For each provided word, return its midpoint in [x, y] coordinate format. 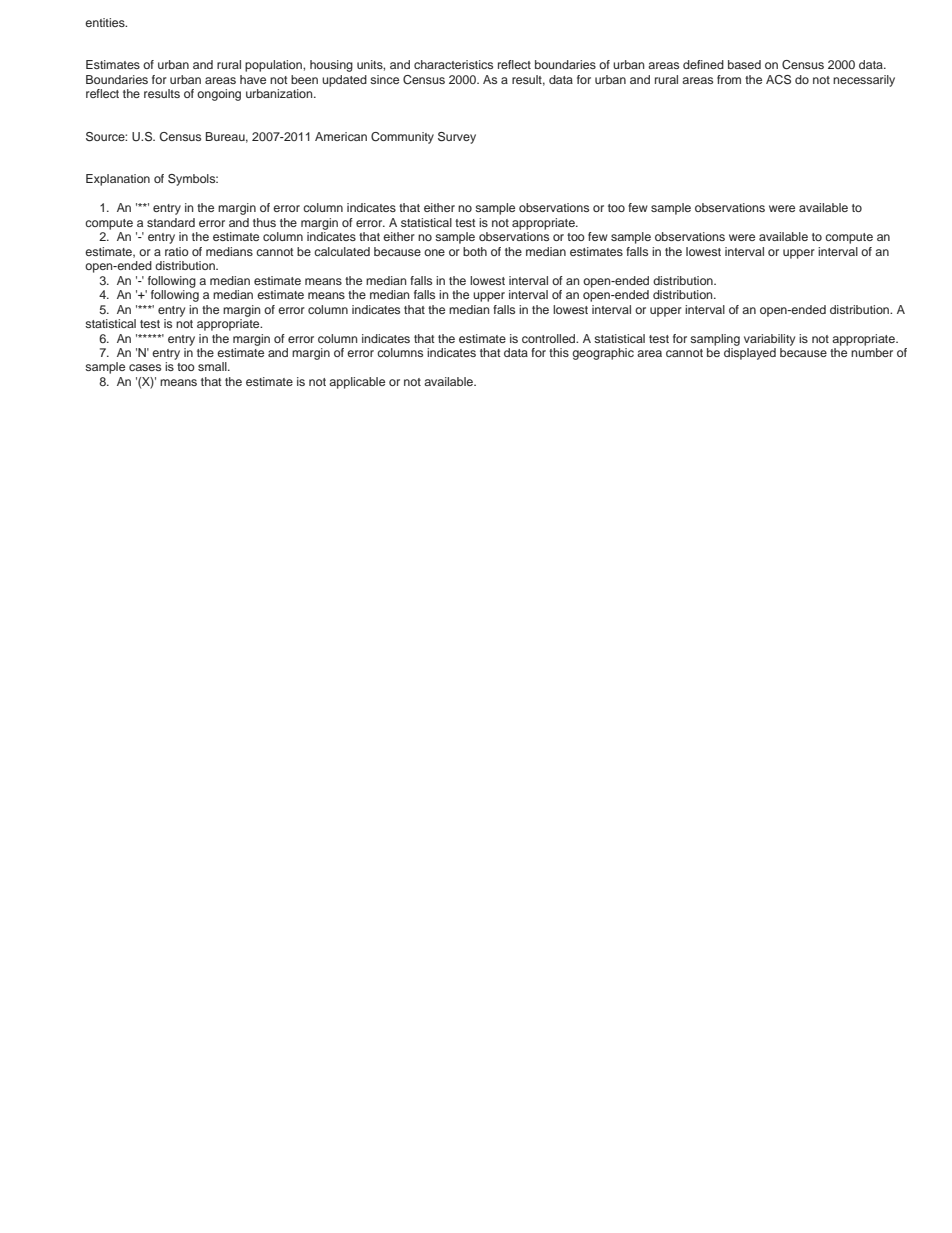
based [744, 64]
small [213, 366]
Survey [457, 138]
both [475, 251]
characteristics [453, 64]
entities [106, 22]
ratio [177, 251]
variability [769, 340]
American [341, 136]
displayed [750, 354]
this [559, 352]
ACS [778, 80]
